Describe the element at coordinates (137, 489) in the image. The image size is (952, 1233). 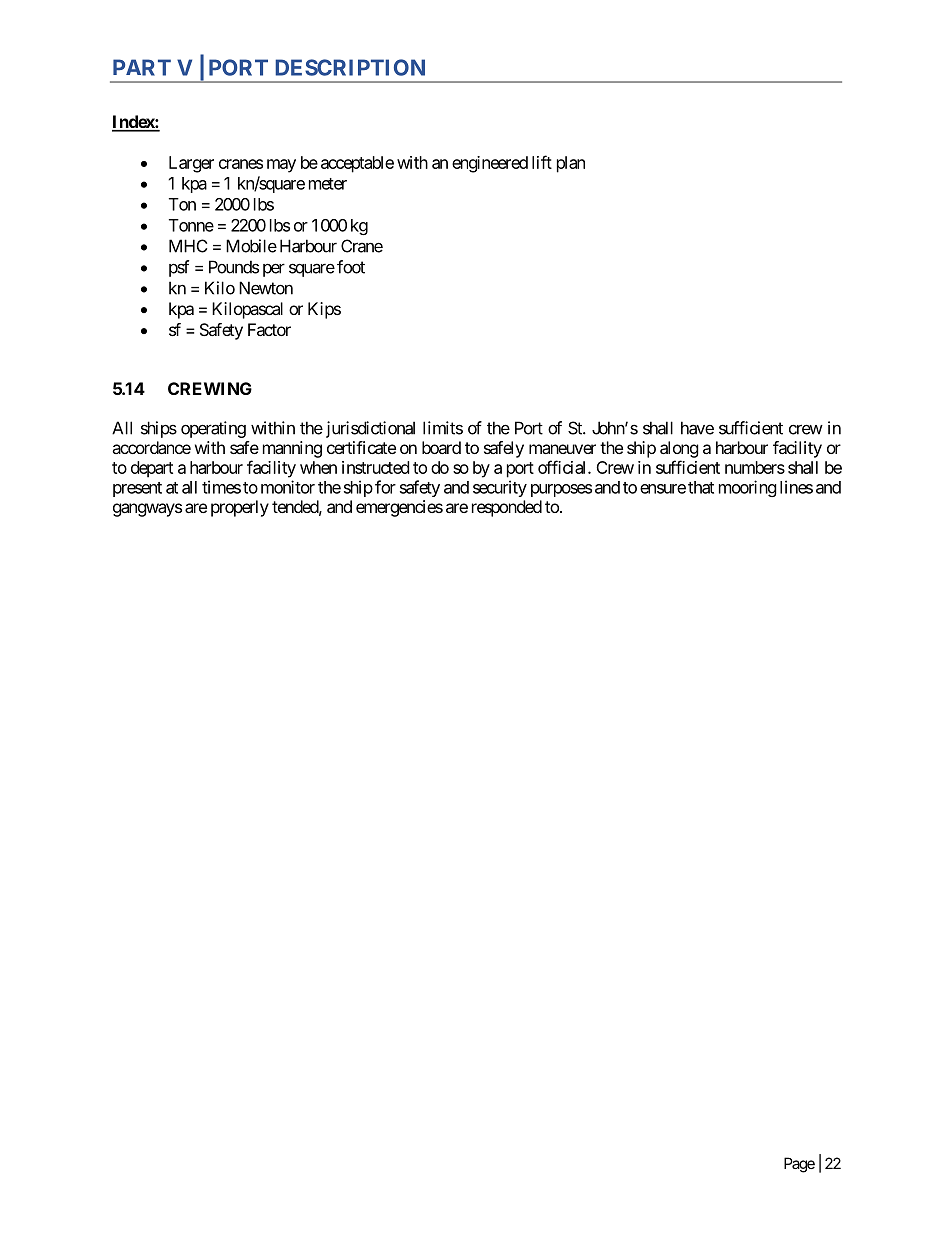
I see `present` at that location.
